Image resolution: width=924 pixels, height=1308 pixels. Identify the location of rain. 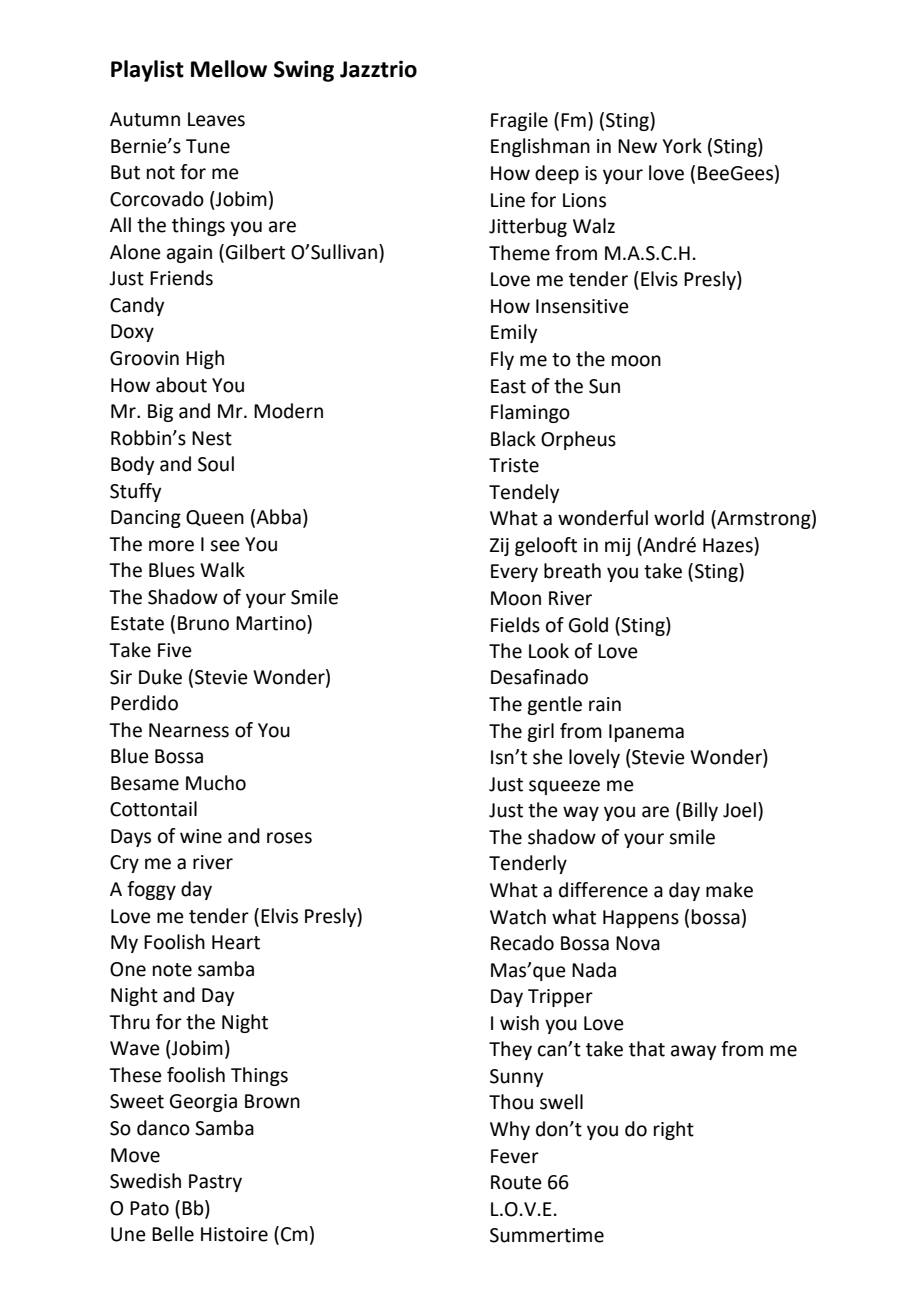
(605, 704).
